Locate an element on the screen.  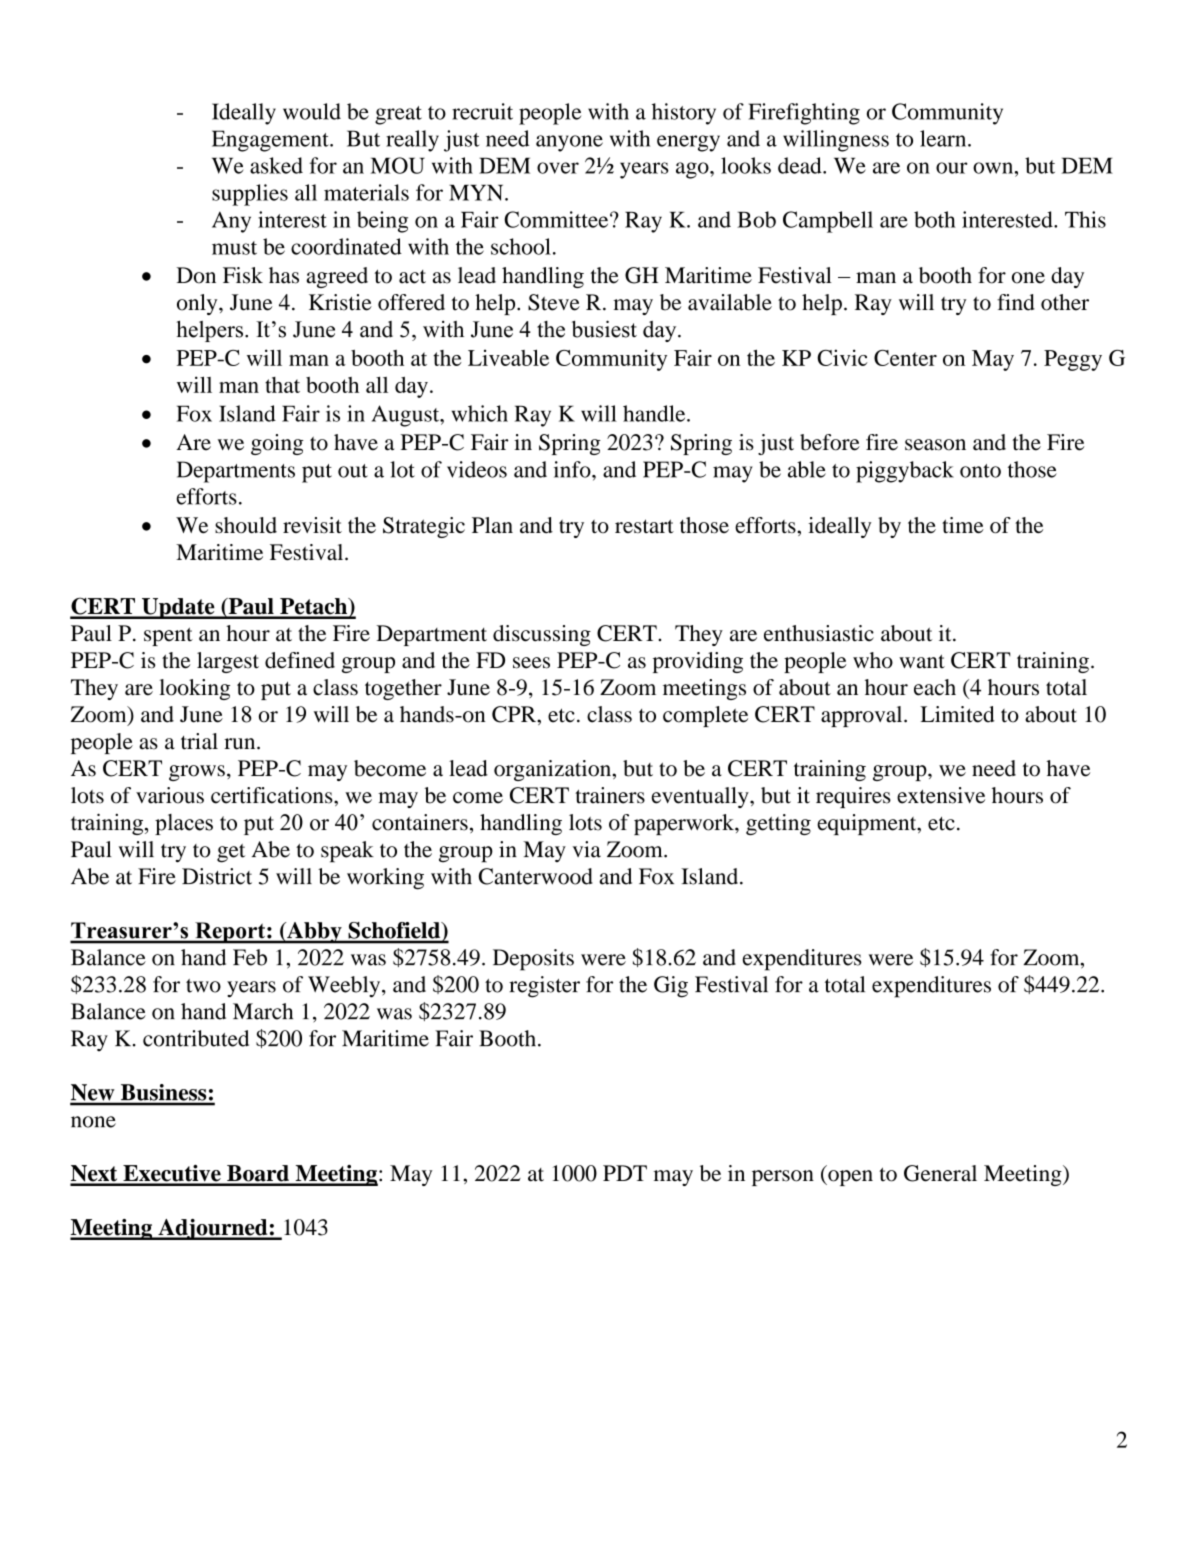
which is located at coordinates (480, 413).
